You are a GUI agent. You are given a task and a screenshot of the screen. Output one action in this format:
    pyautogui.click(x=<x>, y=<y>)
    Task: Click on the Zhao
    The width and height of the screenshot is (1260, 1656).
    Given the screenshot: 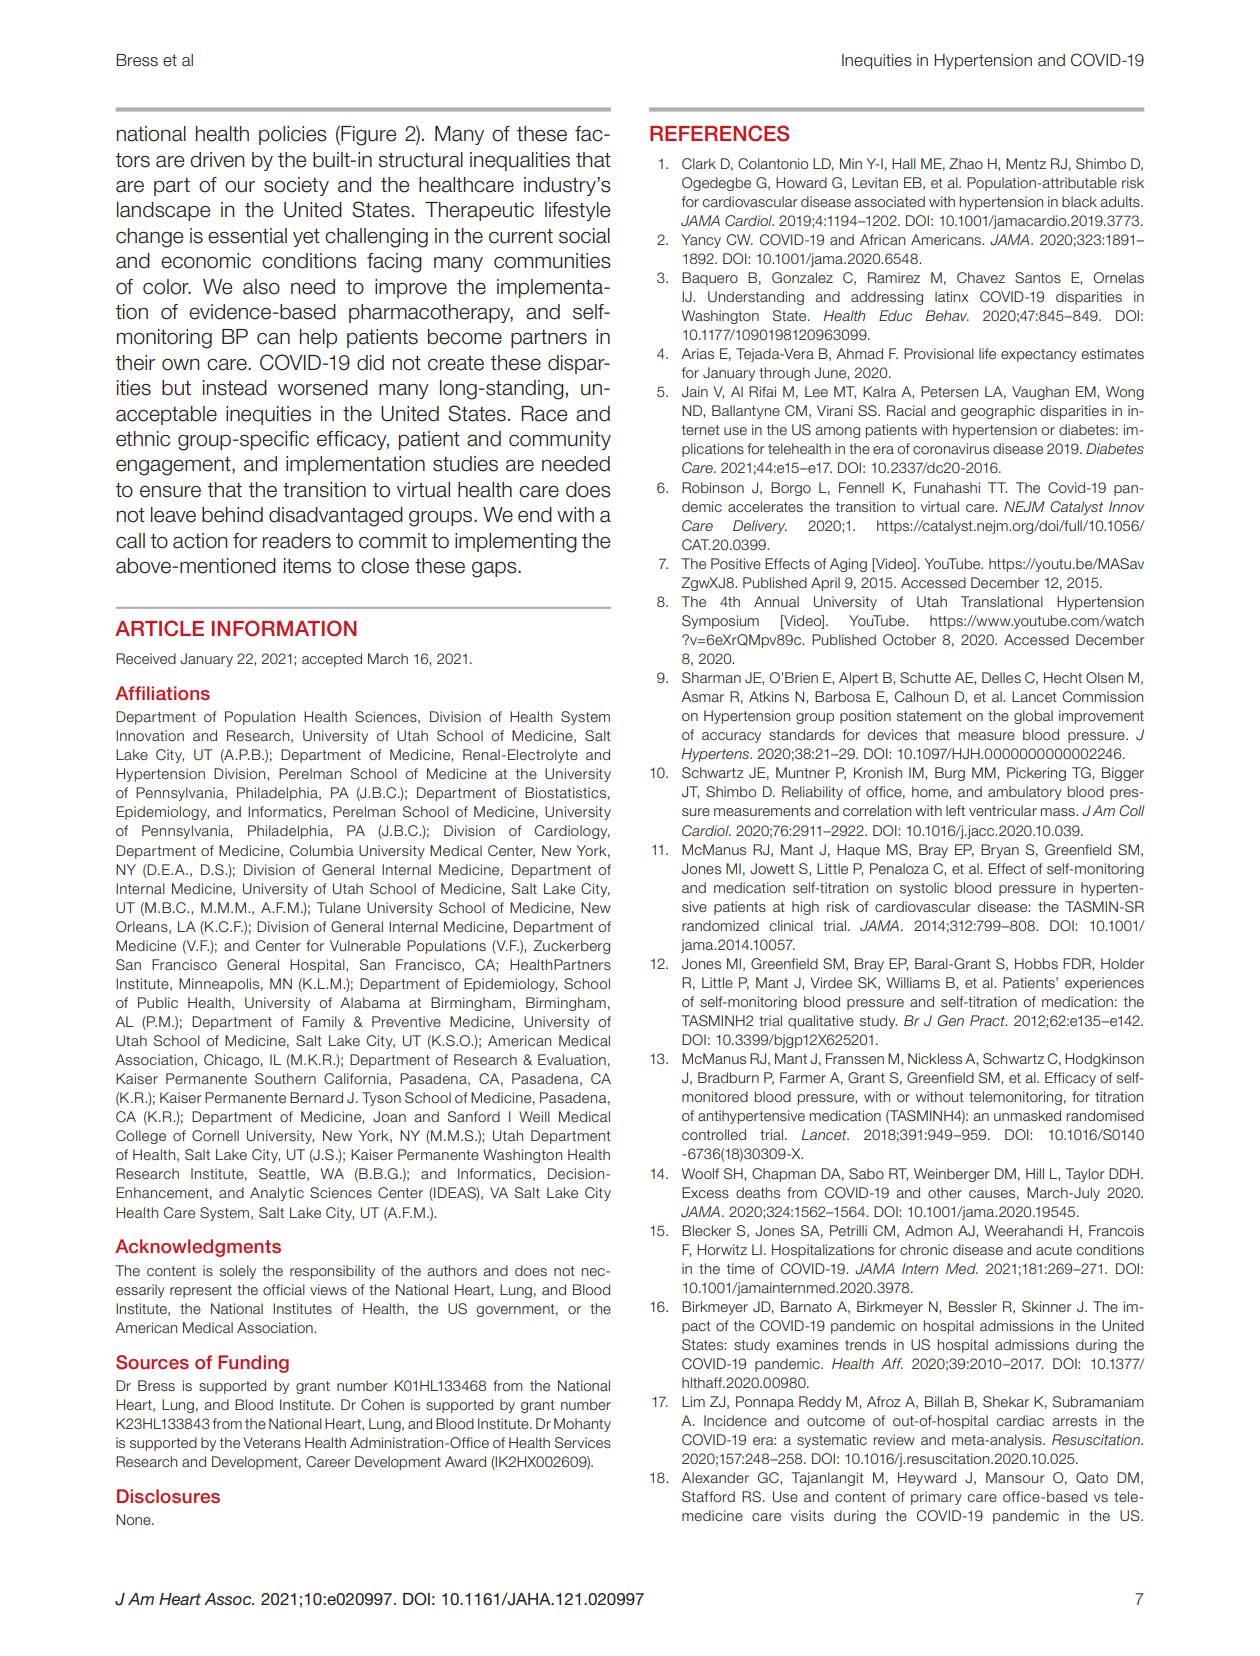 What is the action you would take?
    pyautogui.click(x=966, y=163)
